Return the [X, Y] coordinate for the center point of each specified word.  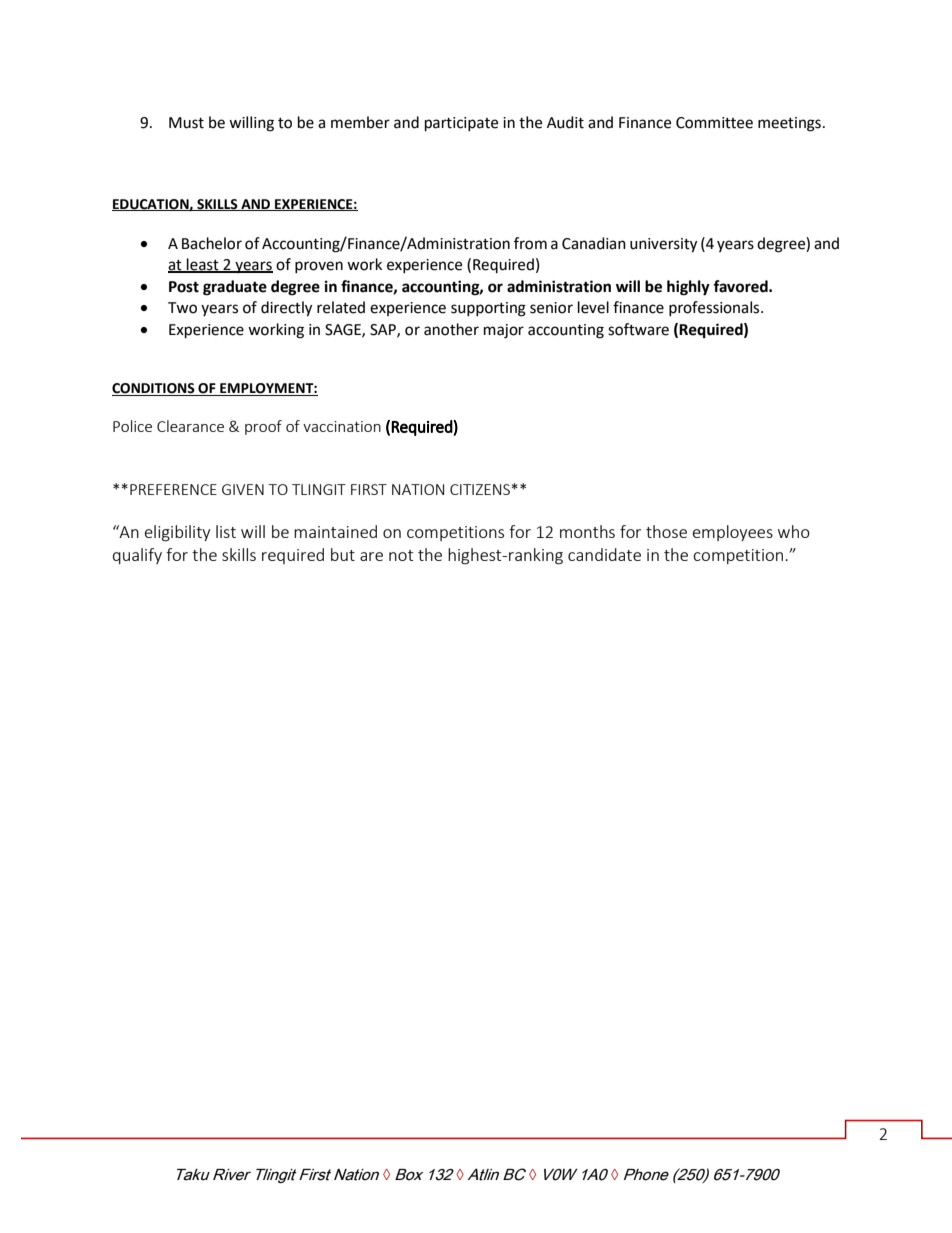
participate [461, 124]
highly [688, 288]
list [226, 531]
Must [186, 123]
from [530, 243]
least [203, 265]
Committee [714, 123]
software [638, 329]
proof [263, 427]
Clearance [190, 426]
